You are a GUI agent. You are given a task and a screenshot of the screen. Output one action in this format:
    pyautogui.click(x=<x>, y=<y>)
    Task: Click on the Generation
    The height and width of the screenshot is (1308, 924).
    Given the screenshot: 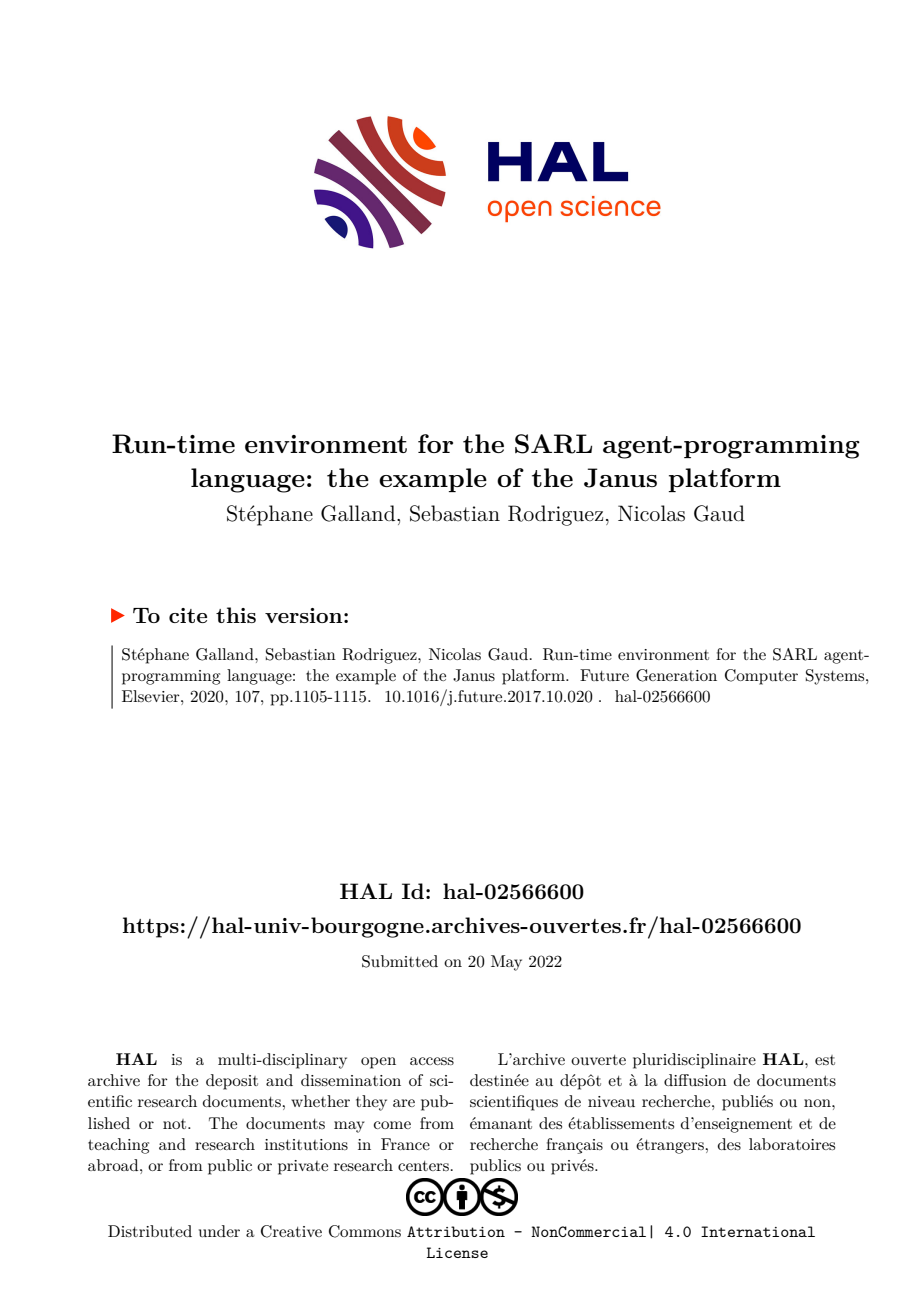 What is the action you would take?
    pyautogui.click(x=676, y=675)
